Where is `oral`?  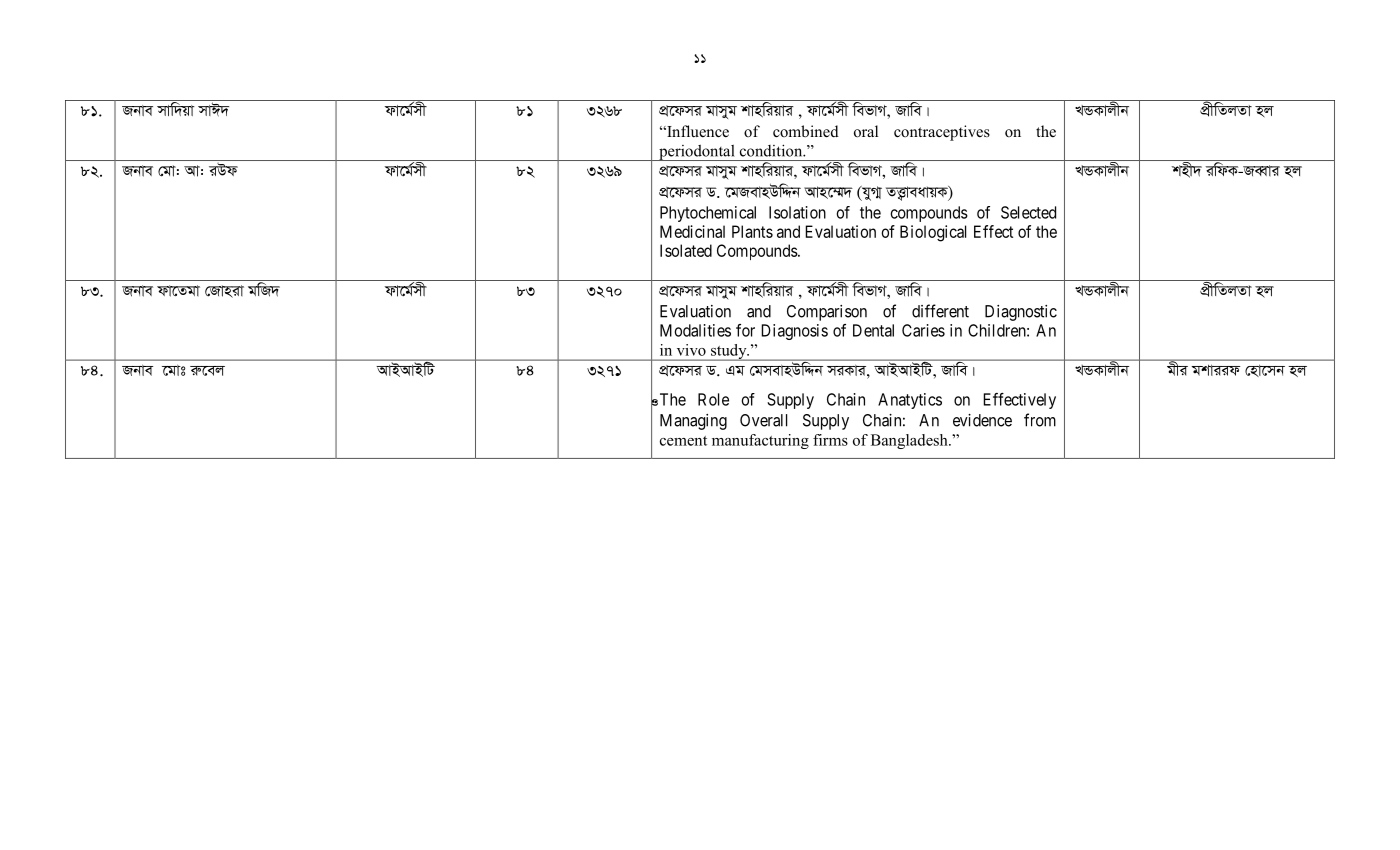 oral is located at coordinates (866, 131).
